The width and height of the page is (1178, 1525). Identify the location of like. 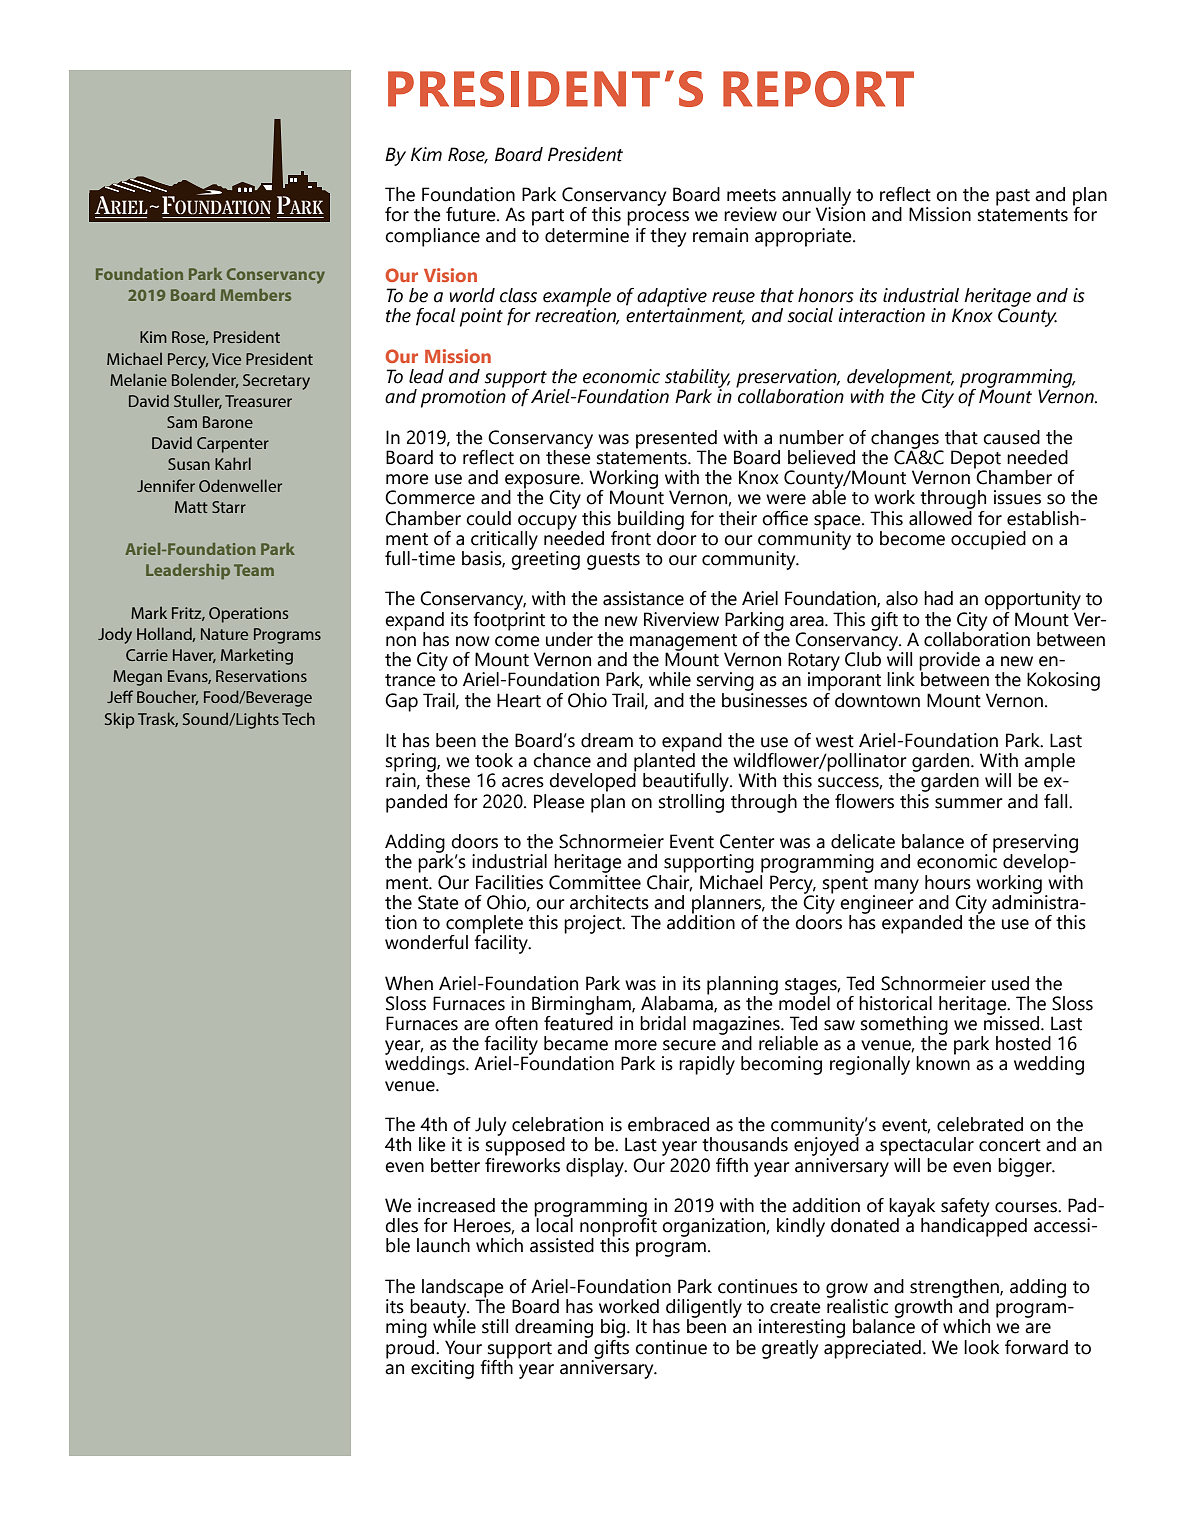
(432, 1144).
